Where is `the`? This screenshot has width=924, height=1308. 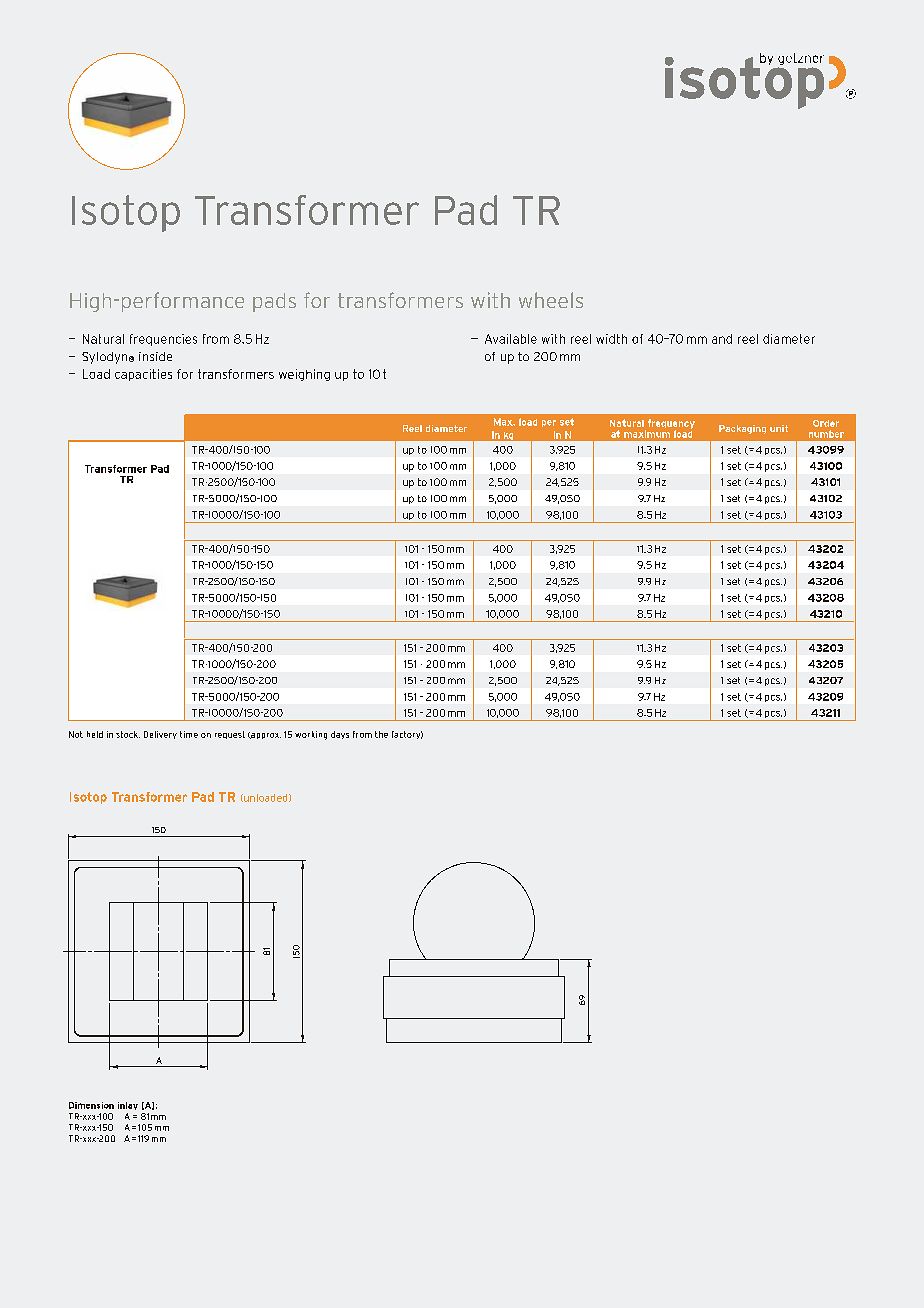
the is located at coordinates (381, 734).
